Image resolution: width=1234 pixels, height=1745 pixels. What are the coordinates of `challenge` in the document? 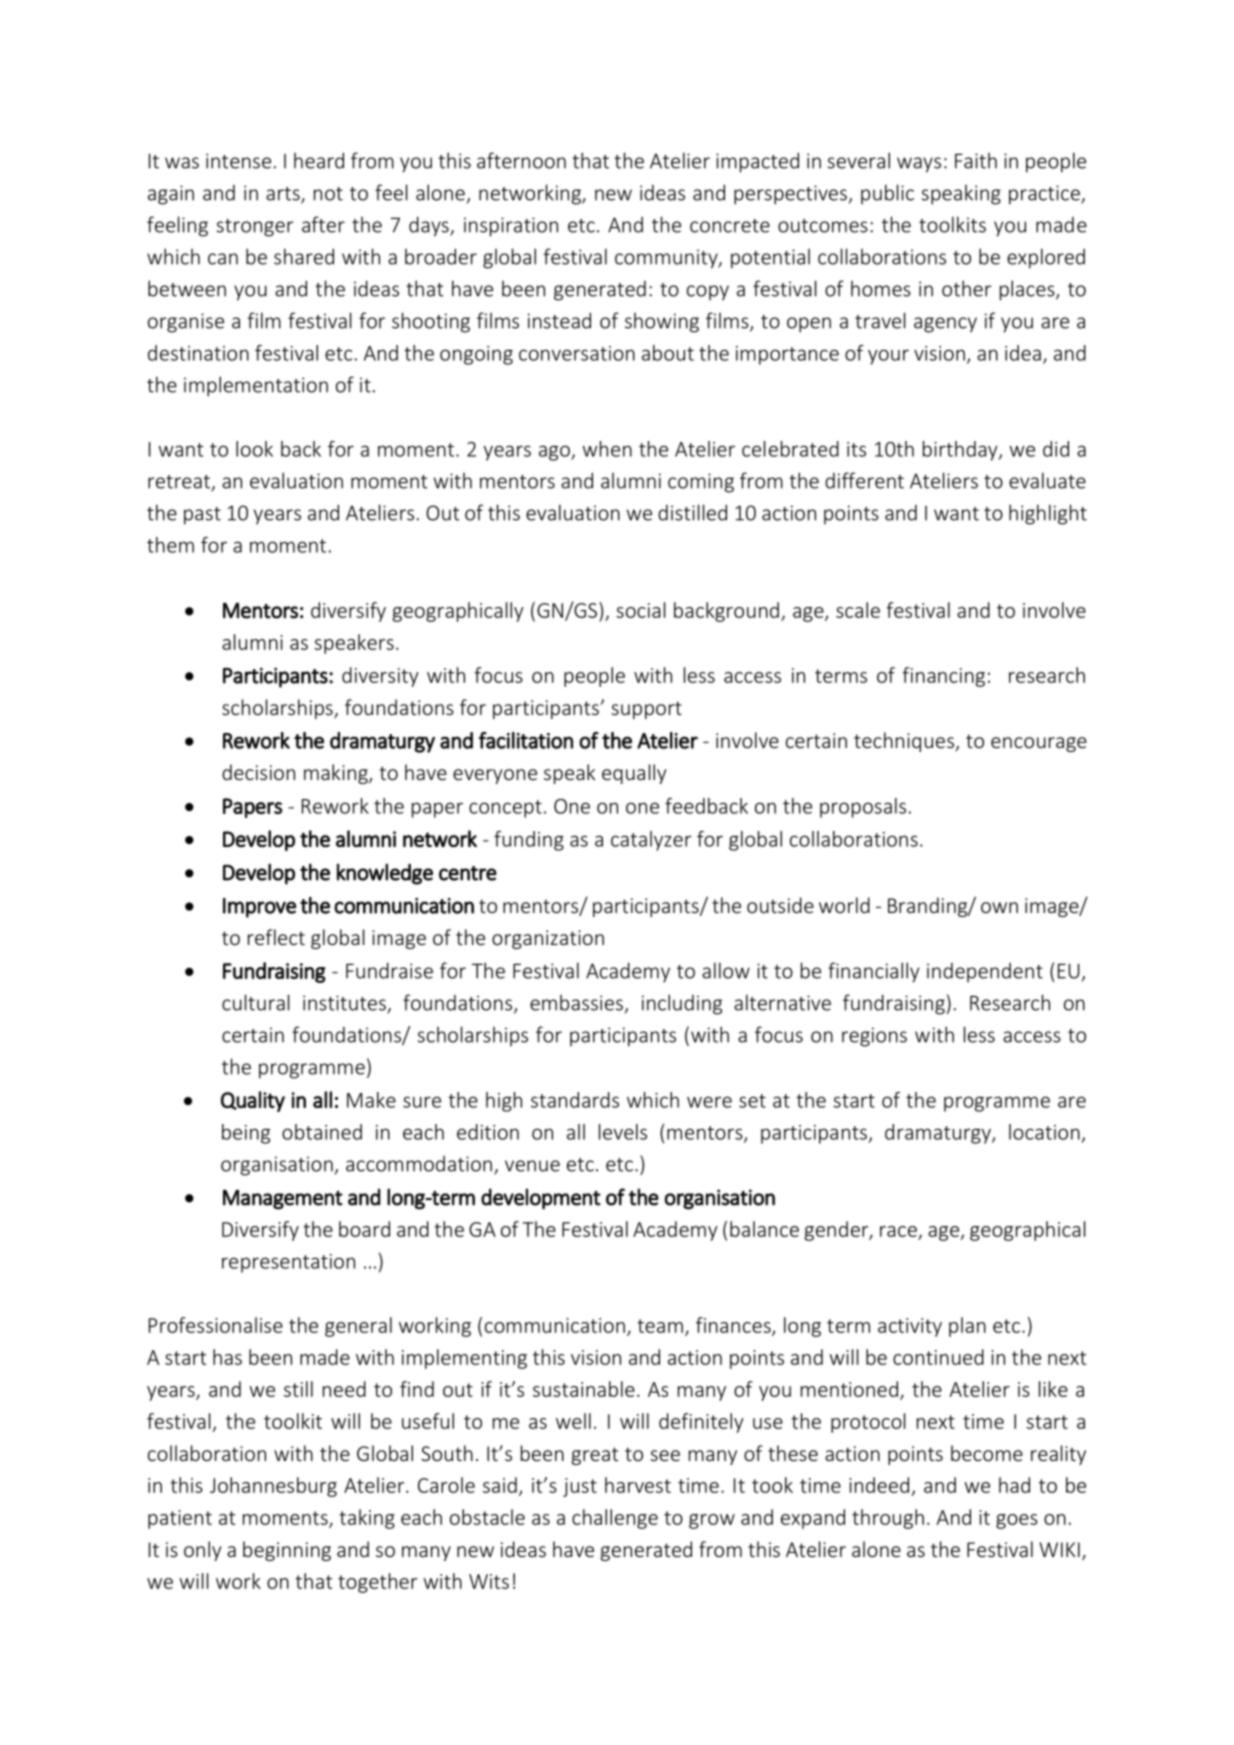 It's located at (615, 1519).
